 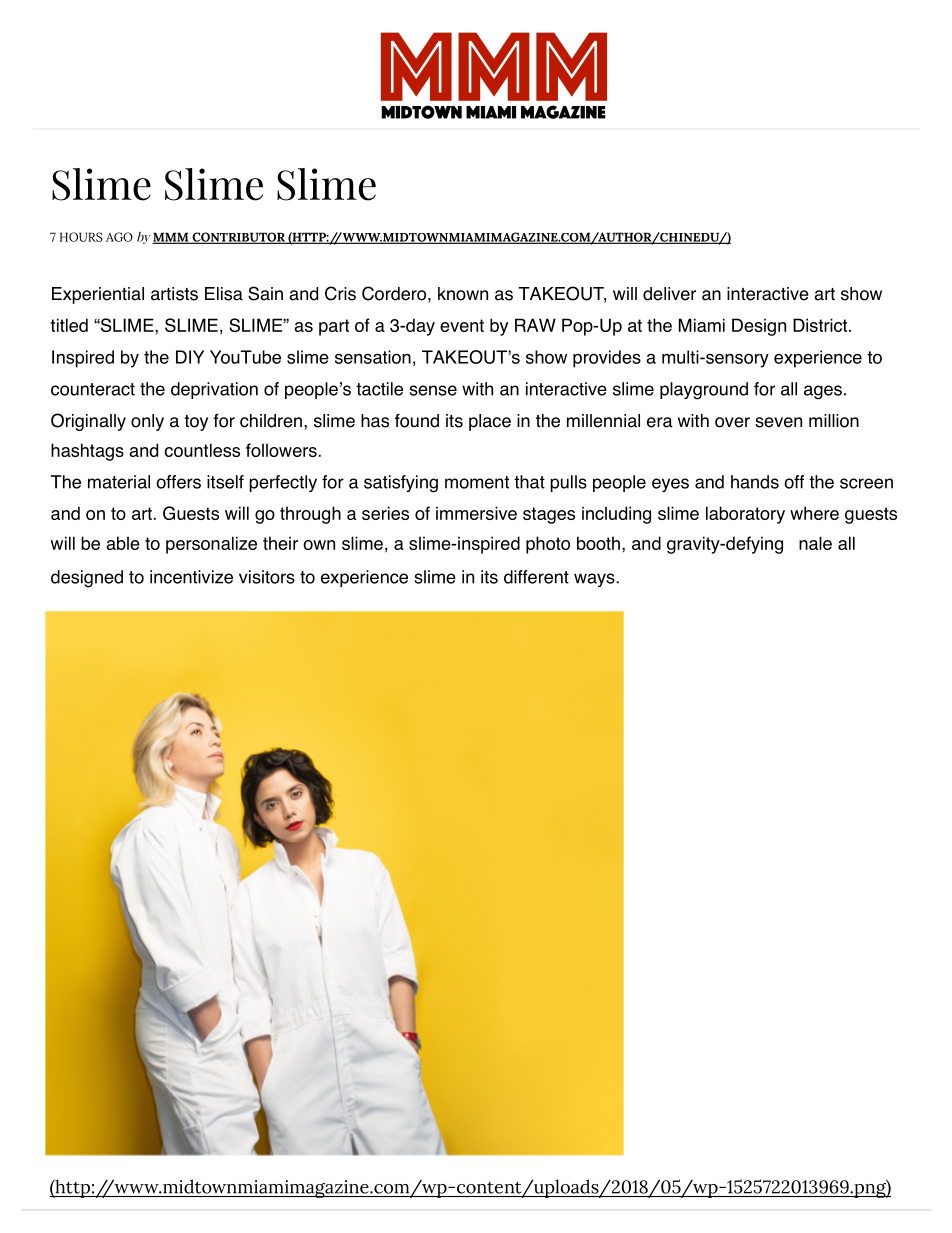 I want to click on seven, so click(x=778, y=422).
